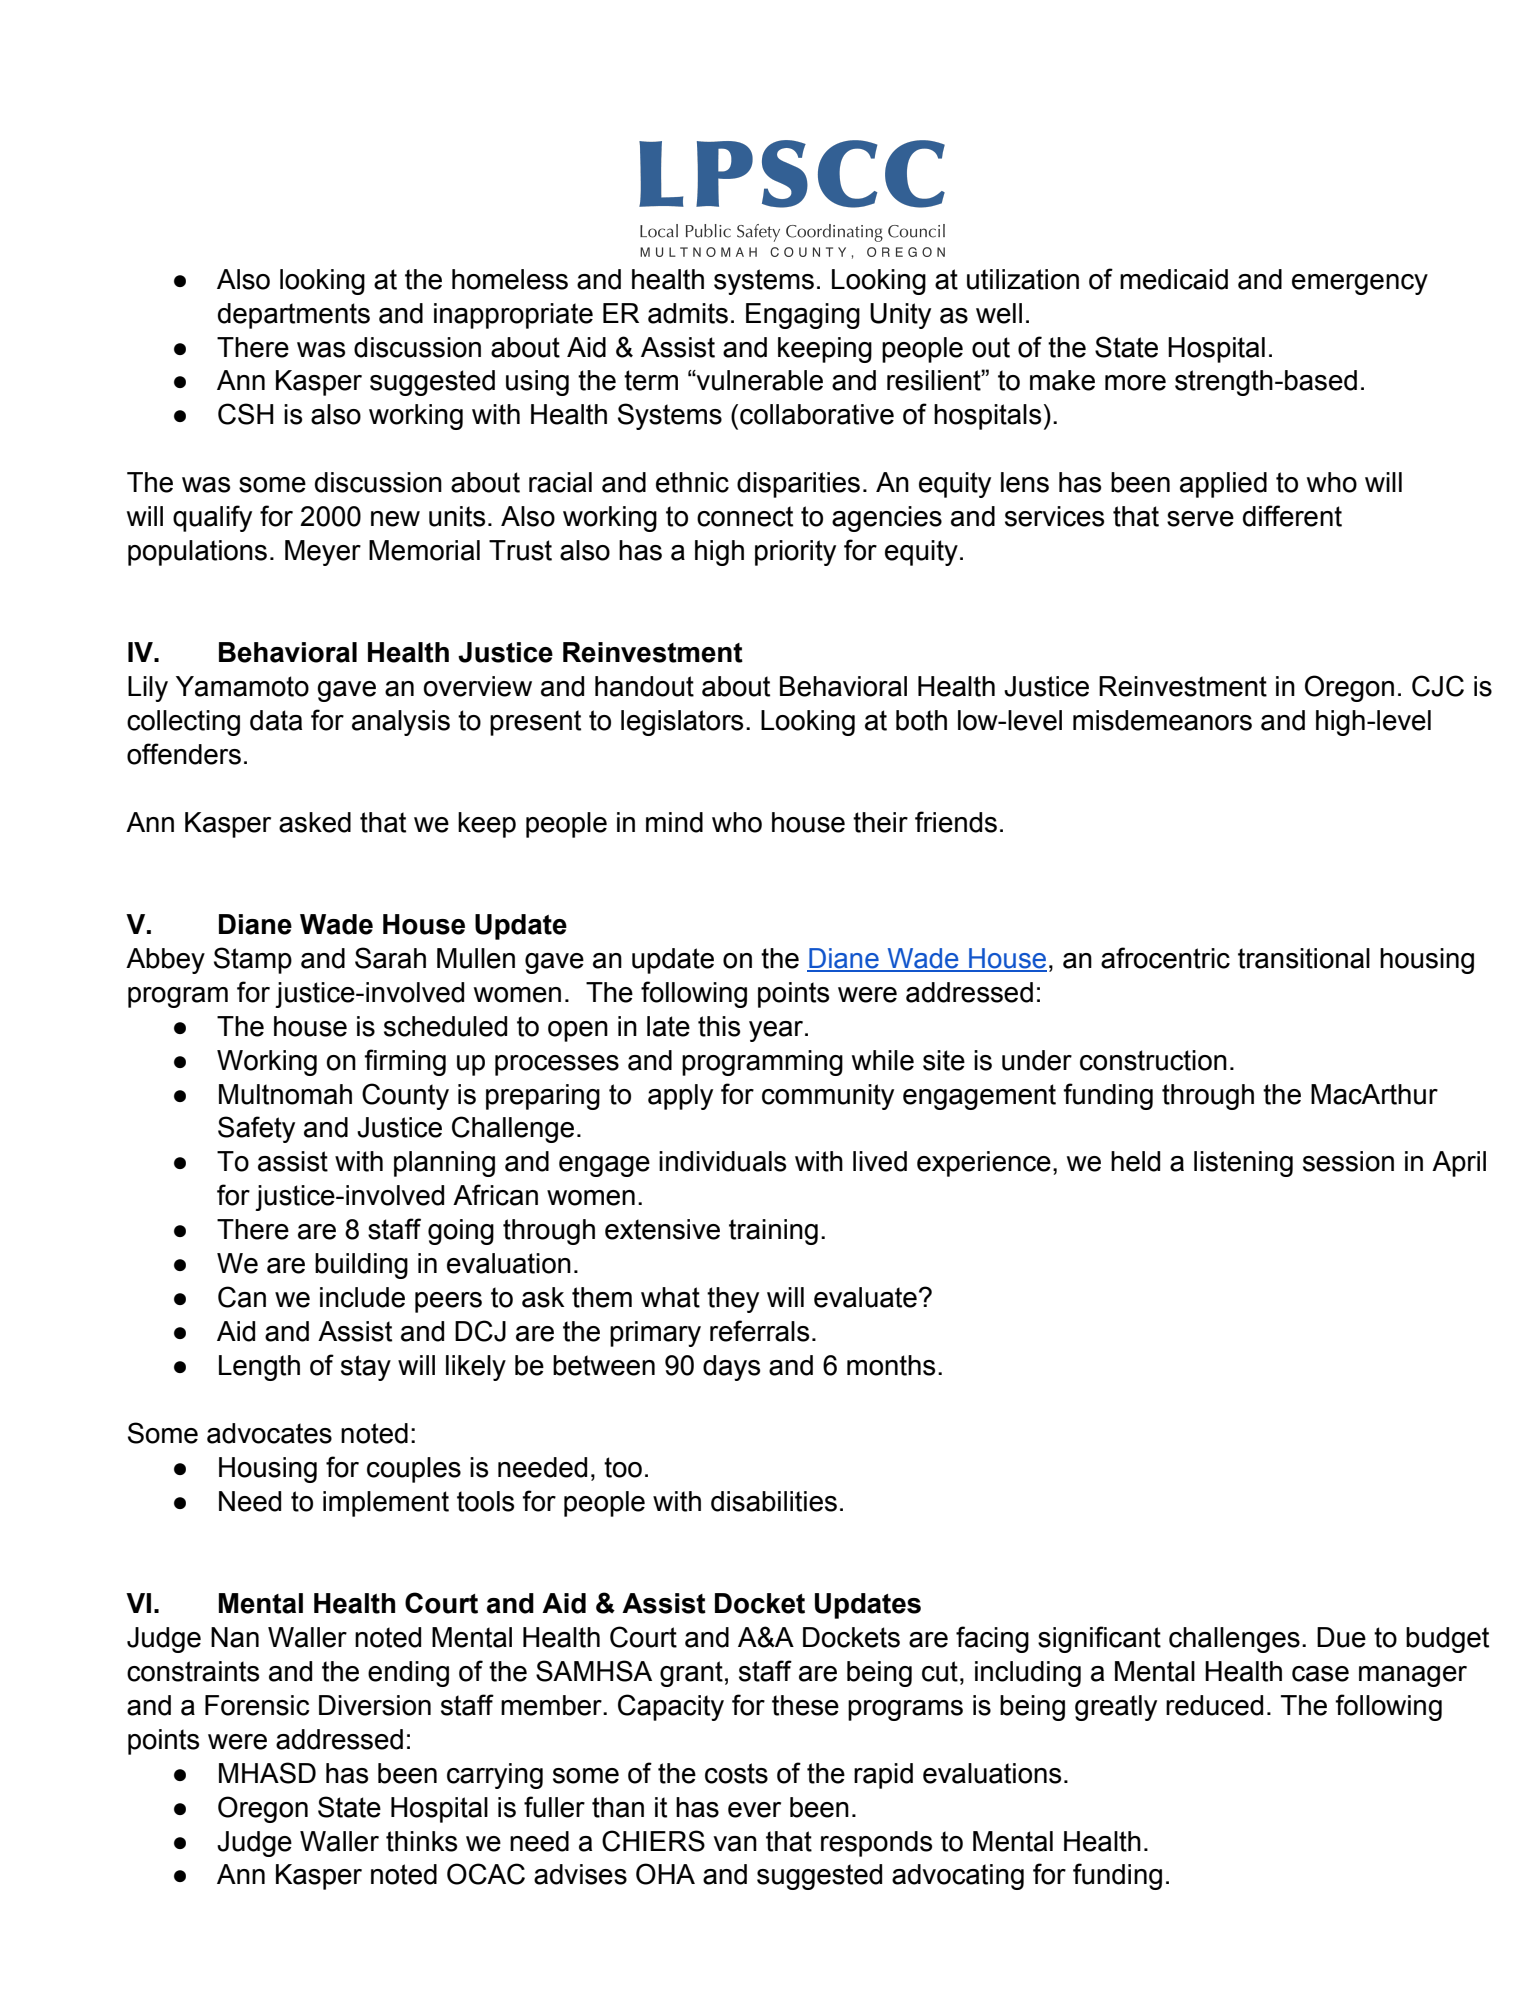  I want to click on Engaging, so click(803, 316).
